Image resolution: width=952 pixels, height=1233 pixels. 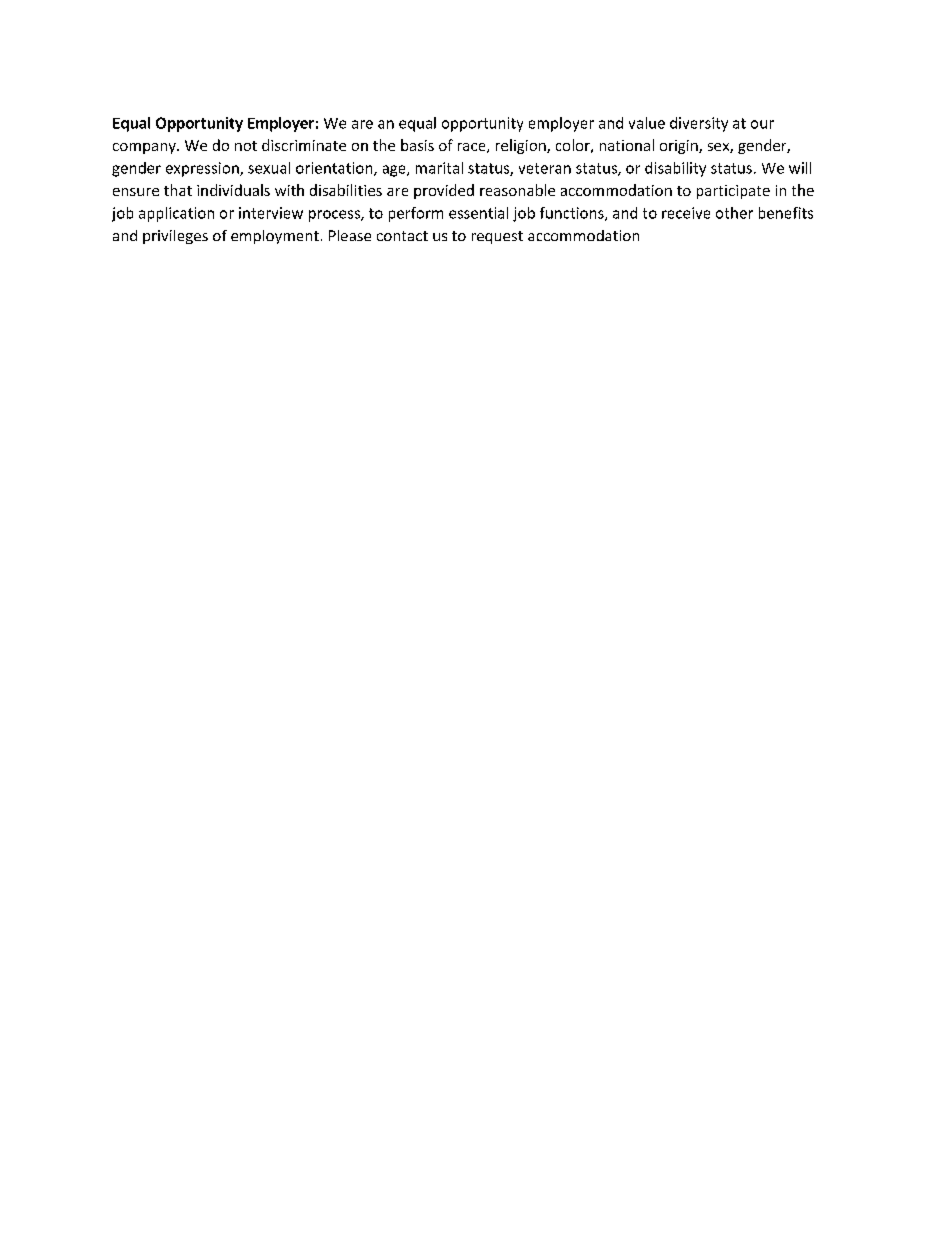 What do you see at coordinates (478, 213) in the page?
I see `essential` at bounding box center [478, 213].
